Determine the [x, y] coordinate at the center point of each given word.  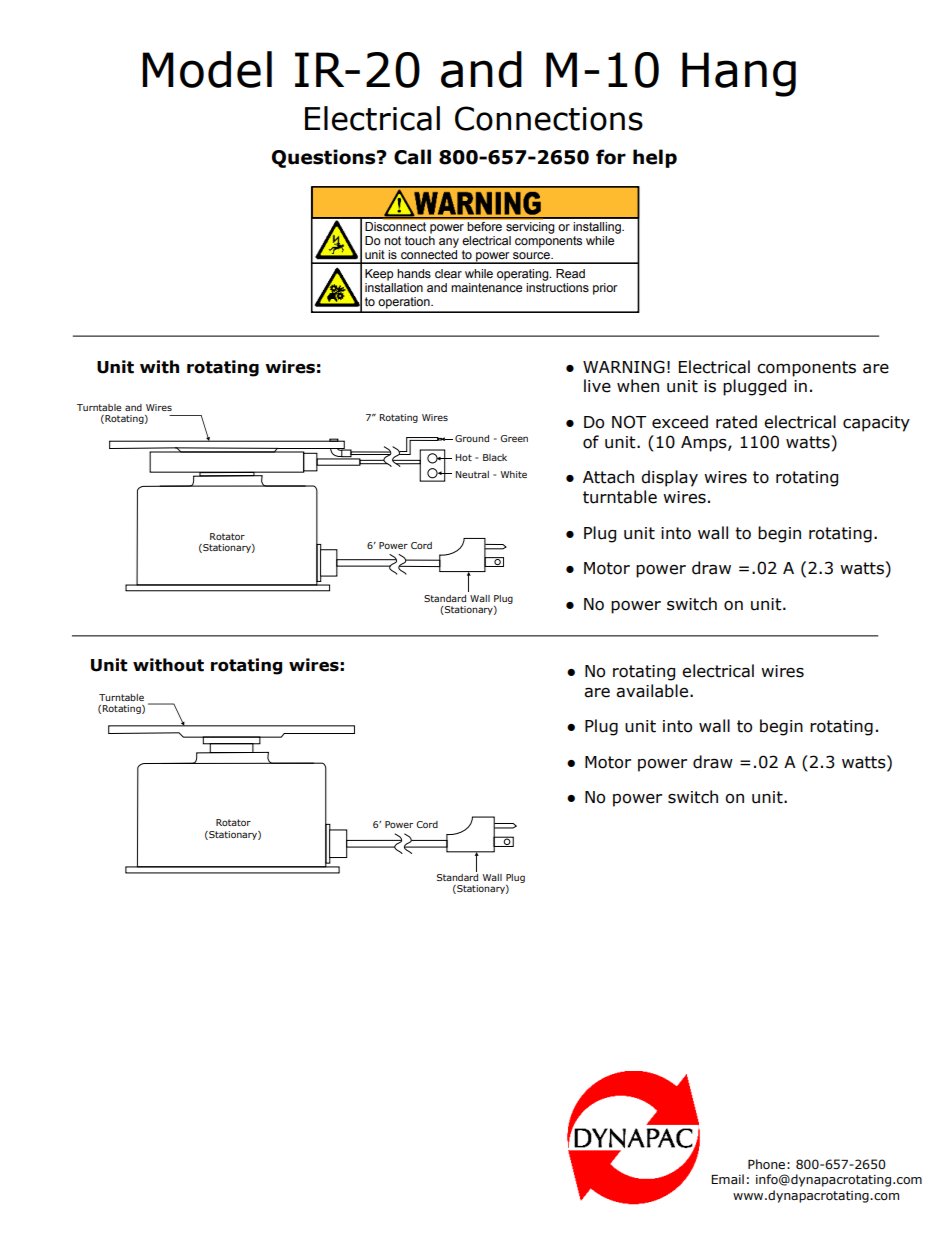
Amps [705, 444]
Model [207, 69]
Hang [739, 74]
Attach [608, 477]
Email [727, 1179]
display [669, 478]
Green [514, 438]
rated [736, 422]
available [652, 691]
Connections [549, 118]
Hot [463, 457]
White [513, 474]
